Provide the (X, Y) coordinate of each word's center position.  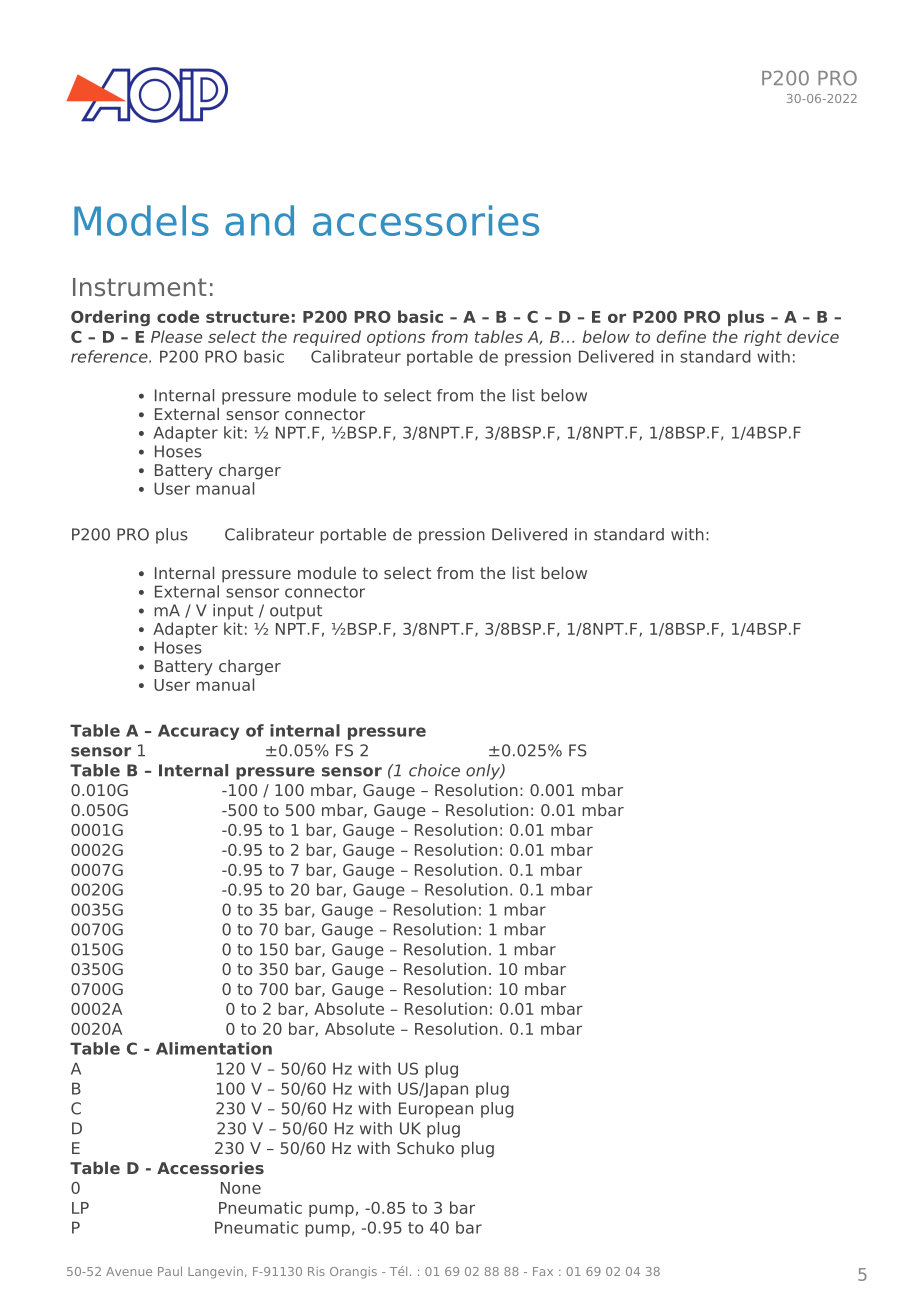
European (436, 1110)
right (763, 338)
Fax (543, 1271)
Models (141, 220)
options (396, 338)
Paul (170, 1271)
